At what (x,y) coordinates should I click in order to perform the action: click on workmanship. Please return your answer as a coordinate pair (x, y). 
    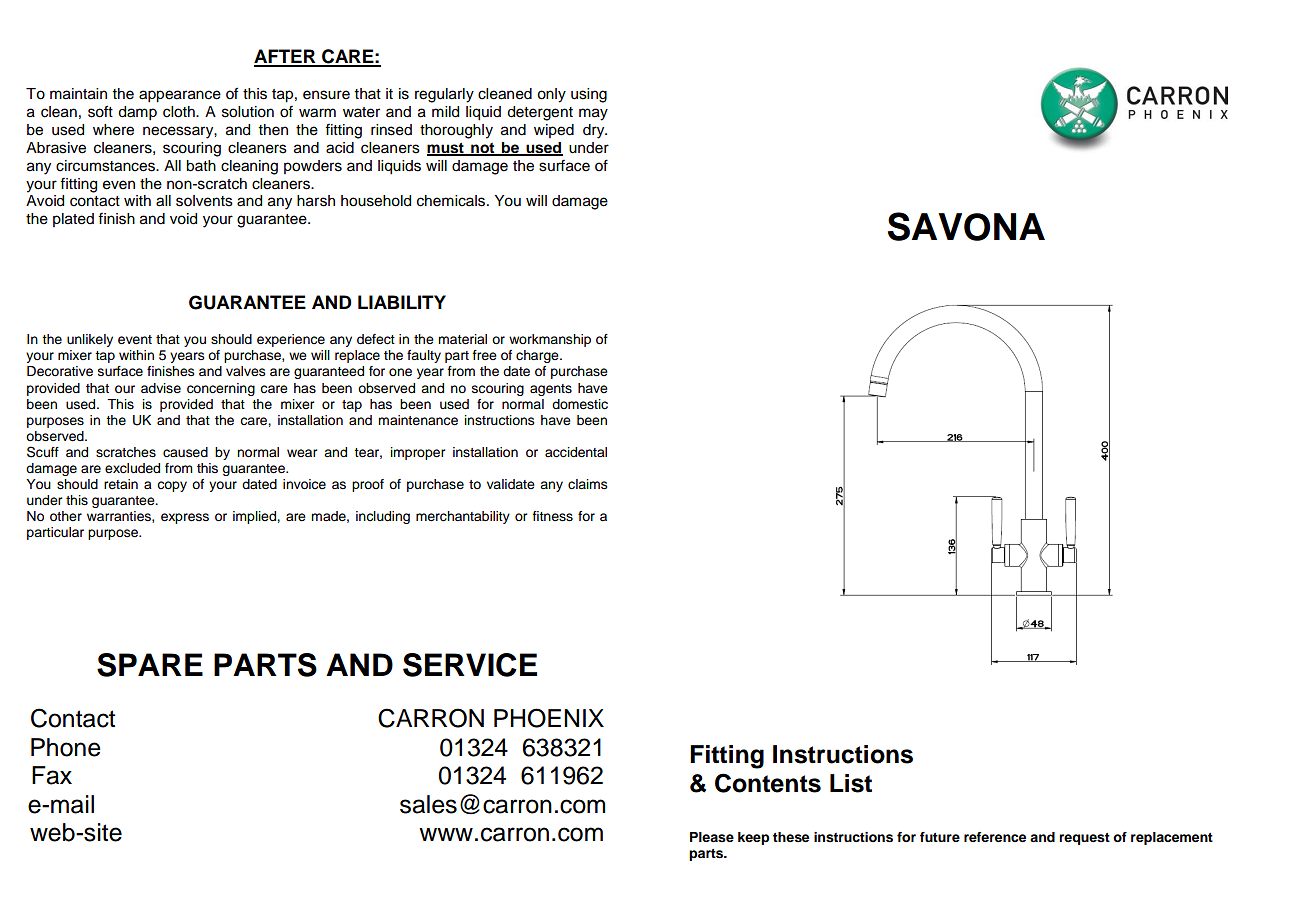
    Looking at the image, I should click on (550, 340).
